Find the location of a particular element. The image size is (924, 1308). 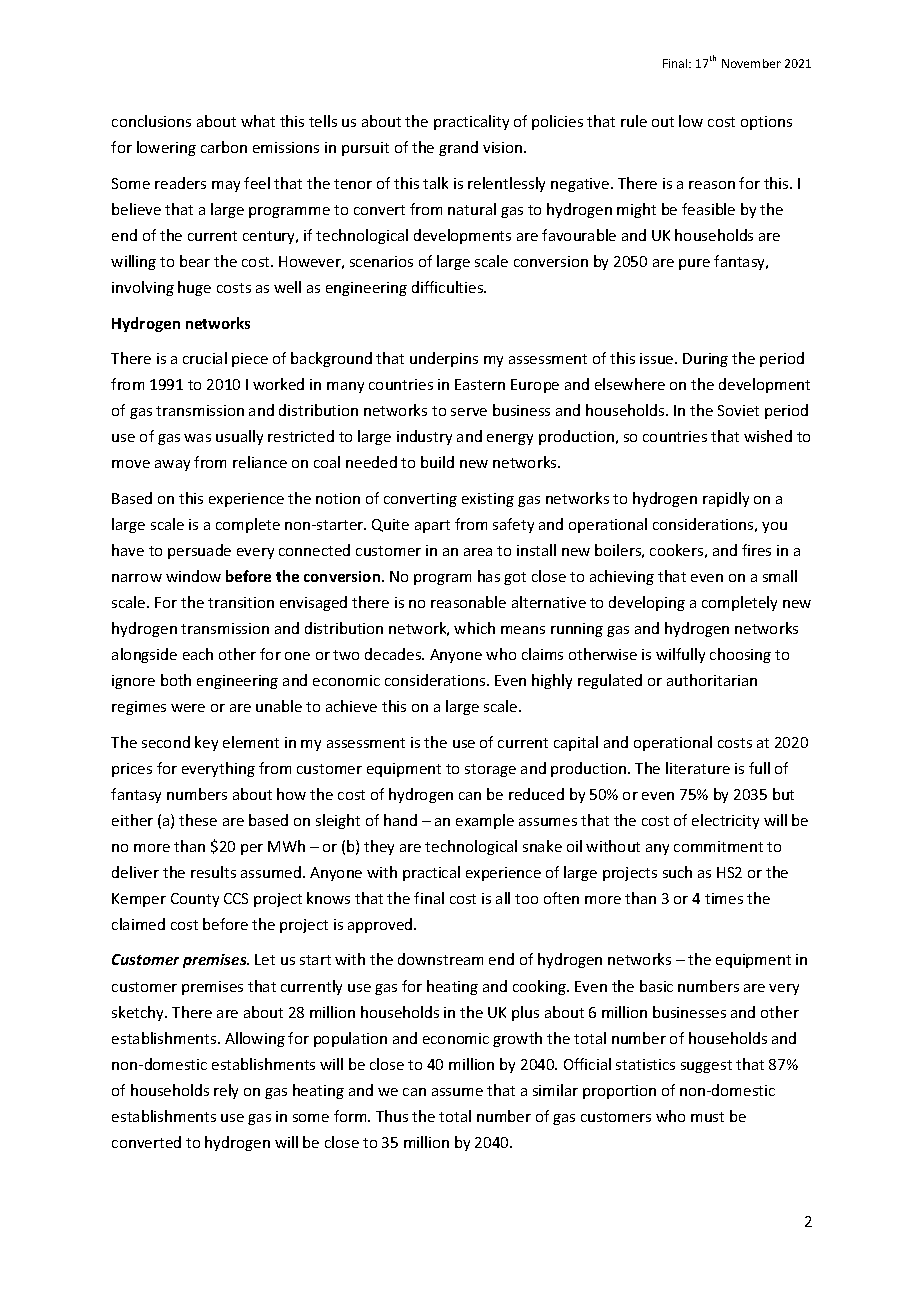

Soviet is located at coordinates (738, 410).
